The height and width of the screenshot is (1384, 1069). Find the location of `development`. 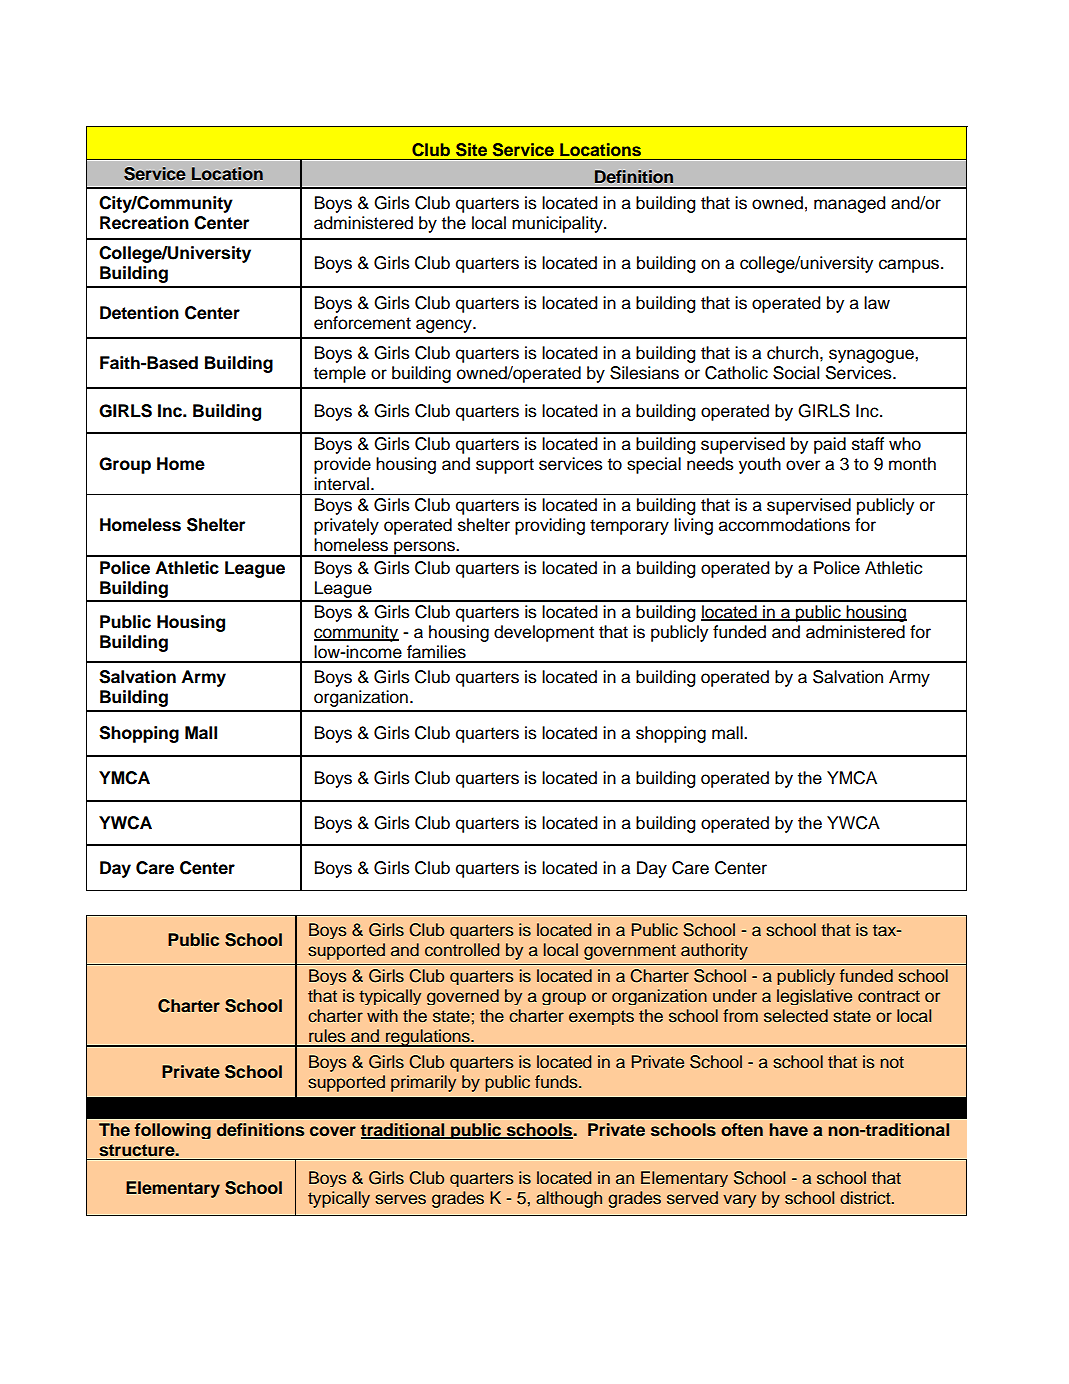

development is located at coordinates (544, 633).
